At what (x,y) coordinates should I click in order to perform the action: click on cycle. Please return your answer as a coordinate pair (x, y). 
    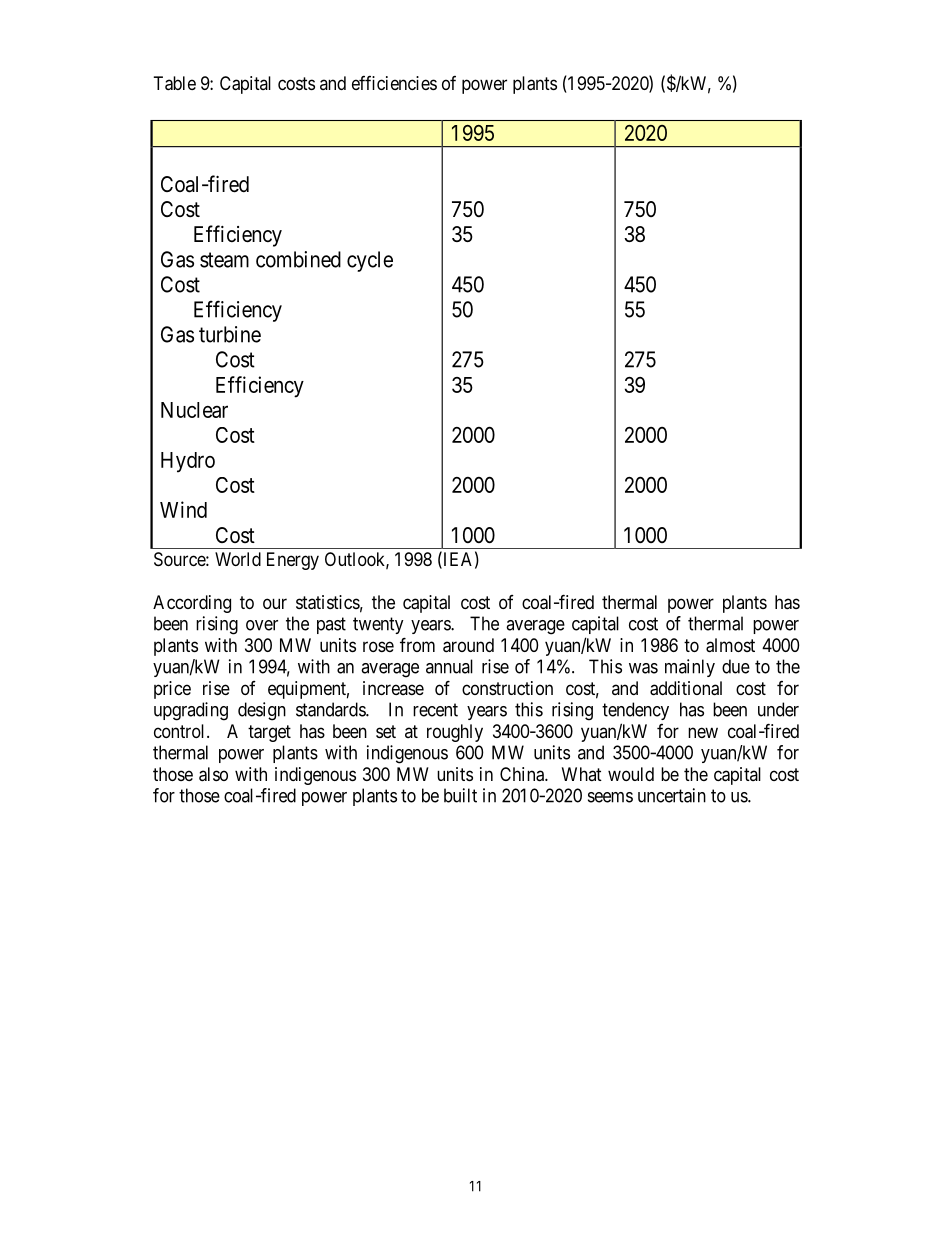
    Looking at the image, I should click on (370, 261).
